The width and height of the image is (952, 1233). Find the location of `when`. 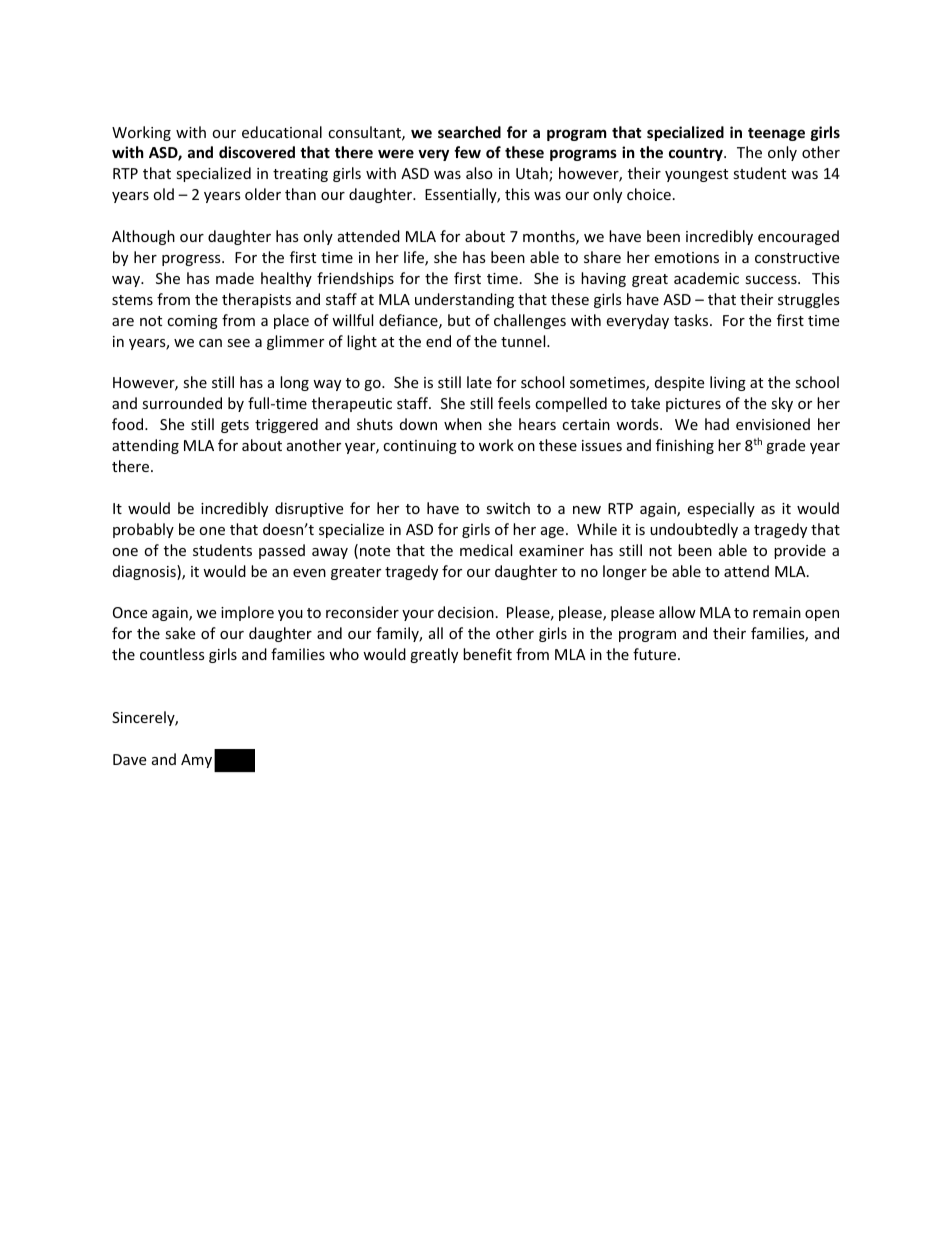

when is located at coordinates (463, 424).
